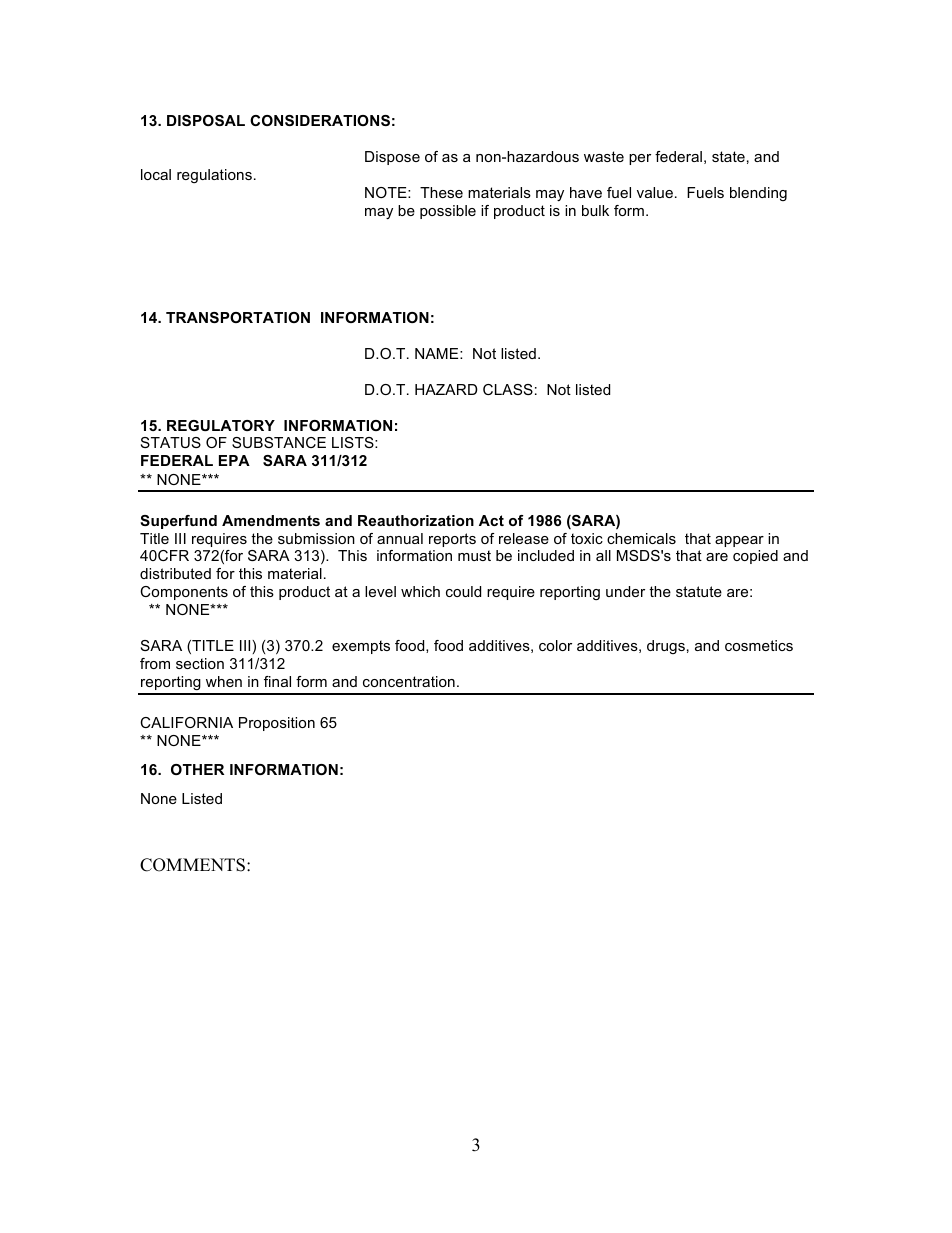  I want to click on DISPOSAL, so click(206, 120).
